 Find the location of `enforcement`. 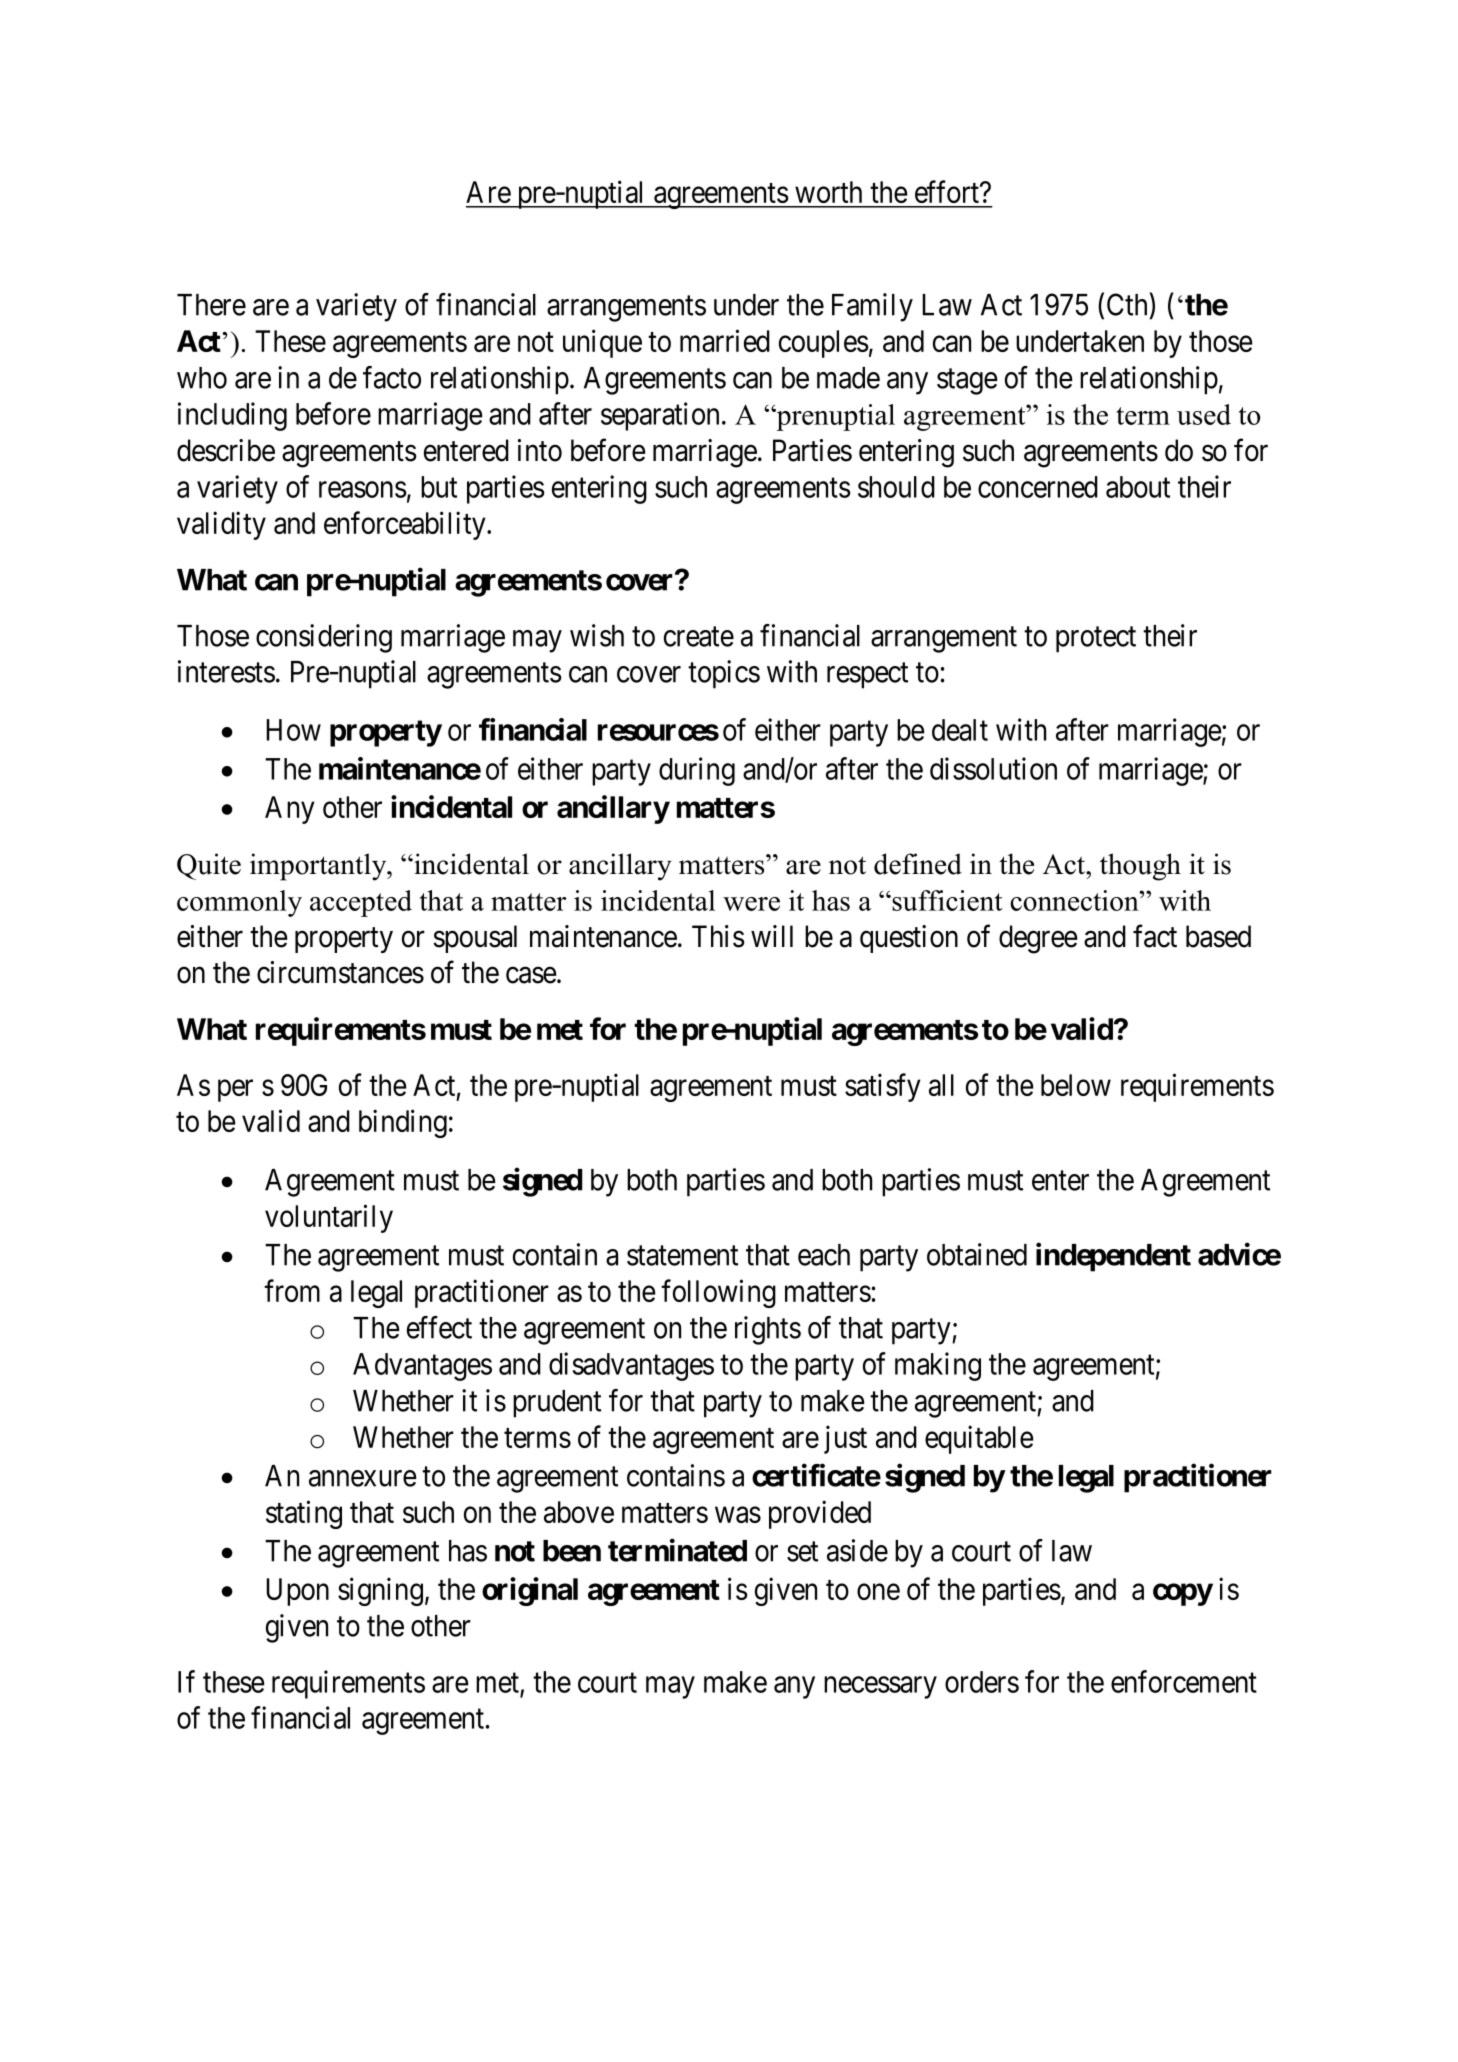

enforcement is located at coordinates (1184, 1681).
